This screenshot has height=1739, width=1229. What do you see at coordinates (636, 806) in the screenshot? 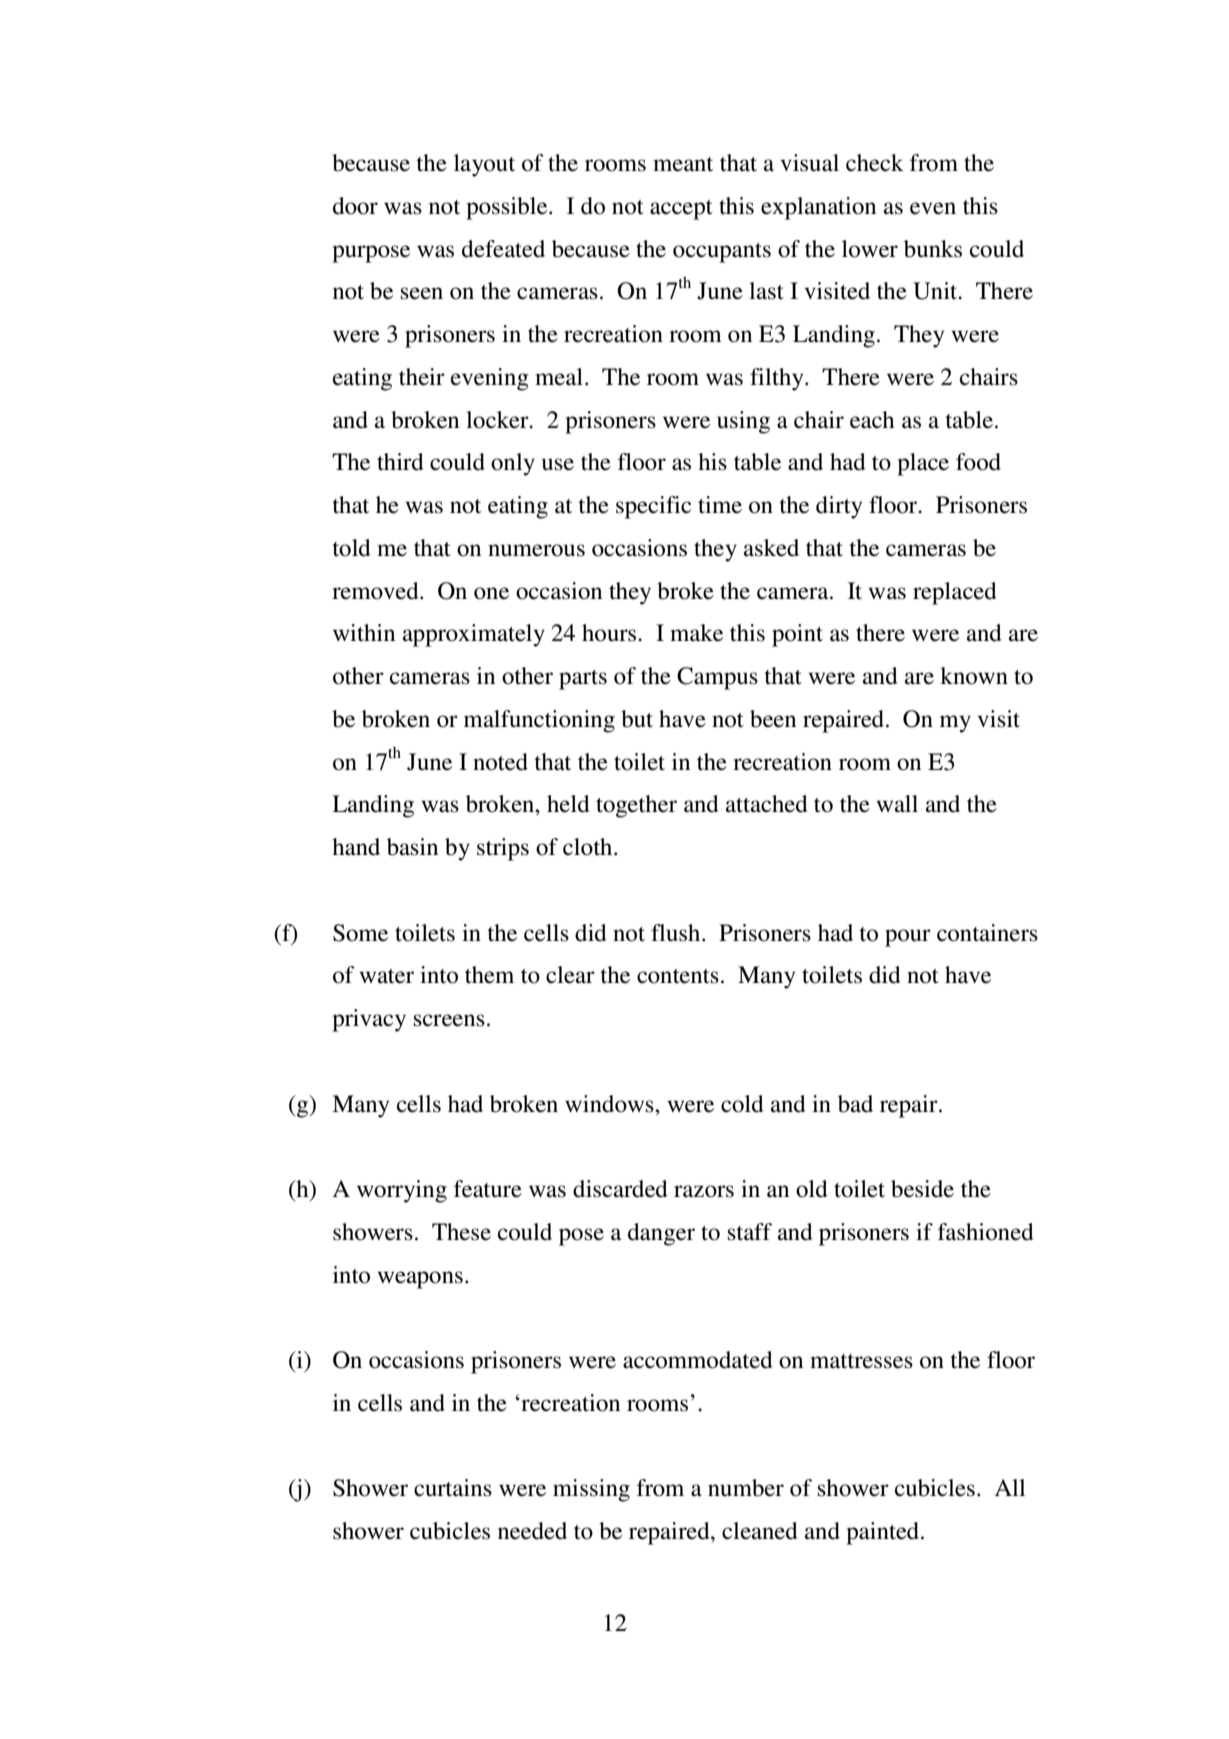
I see `together` at bounding box center [636, 806].
